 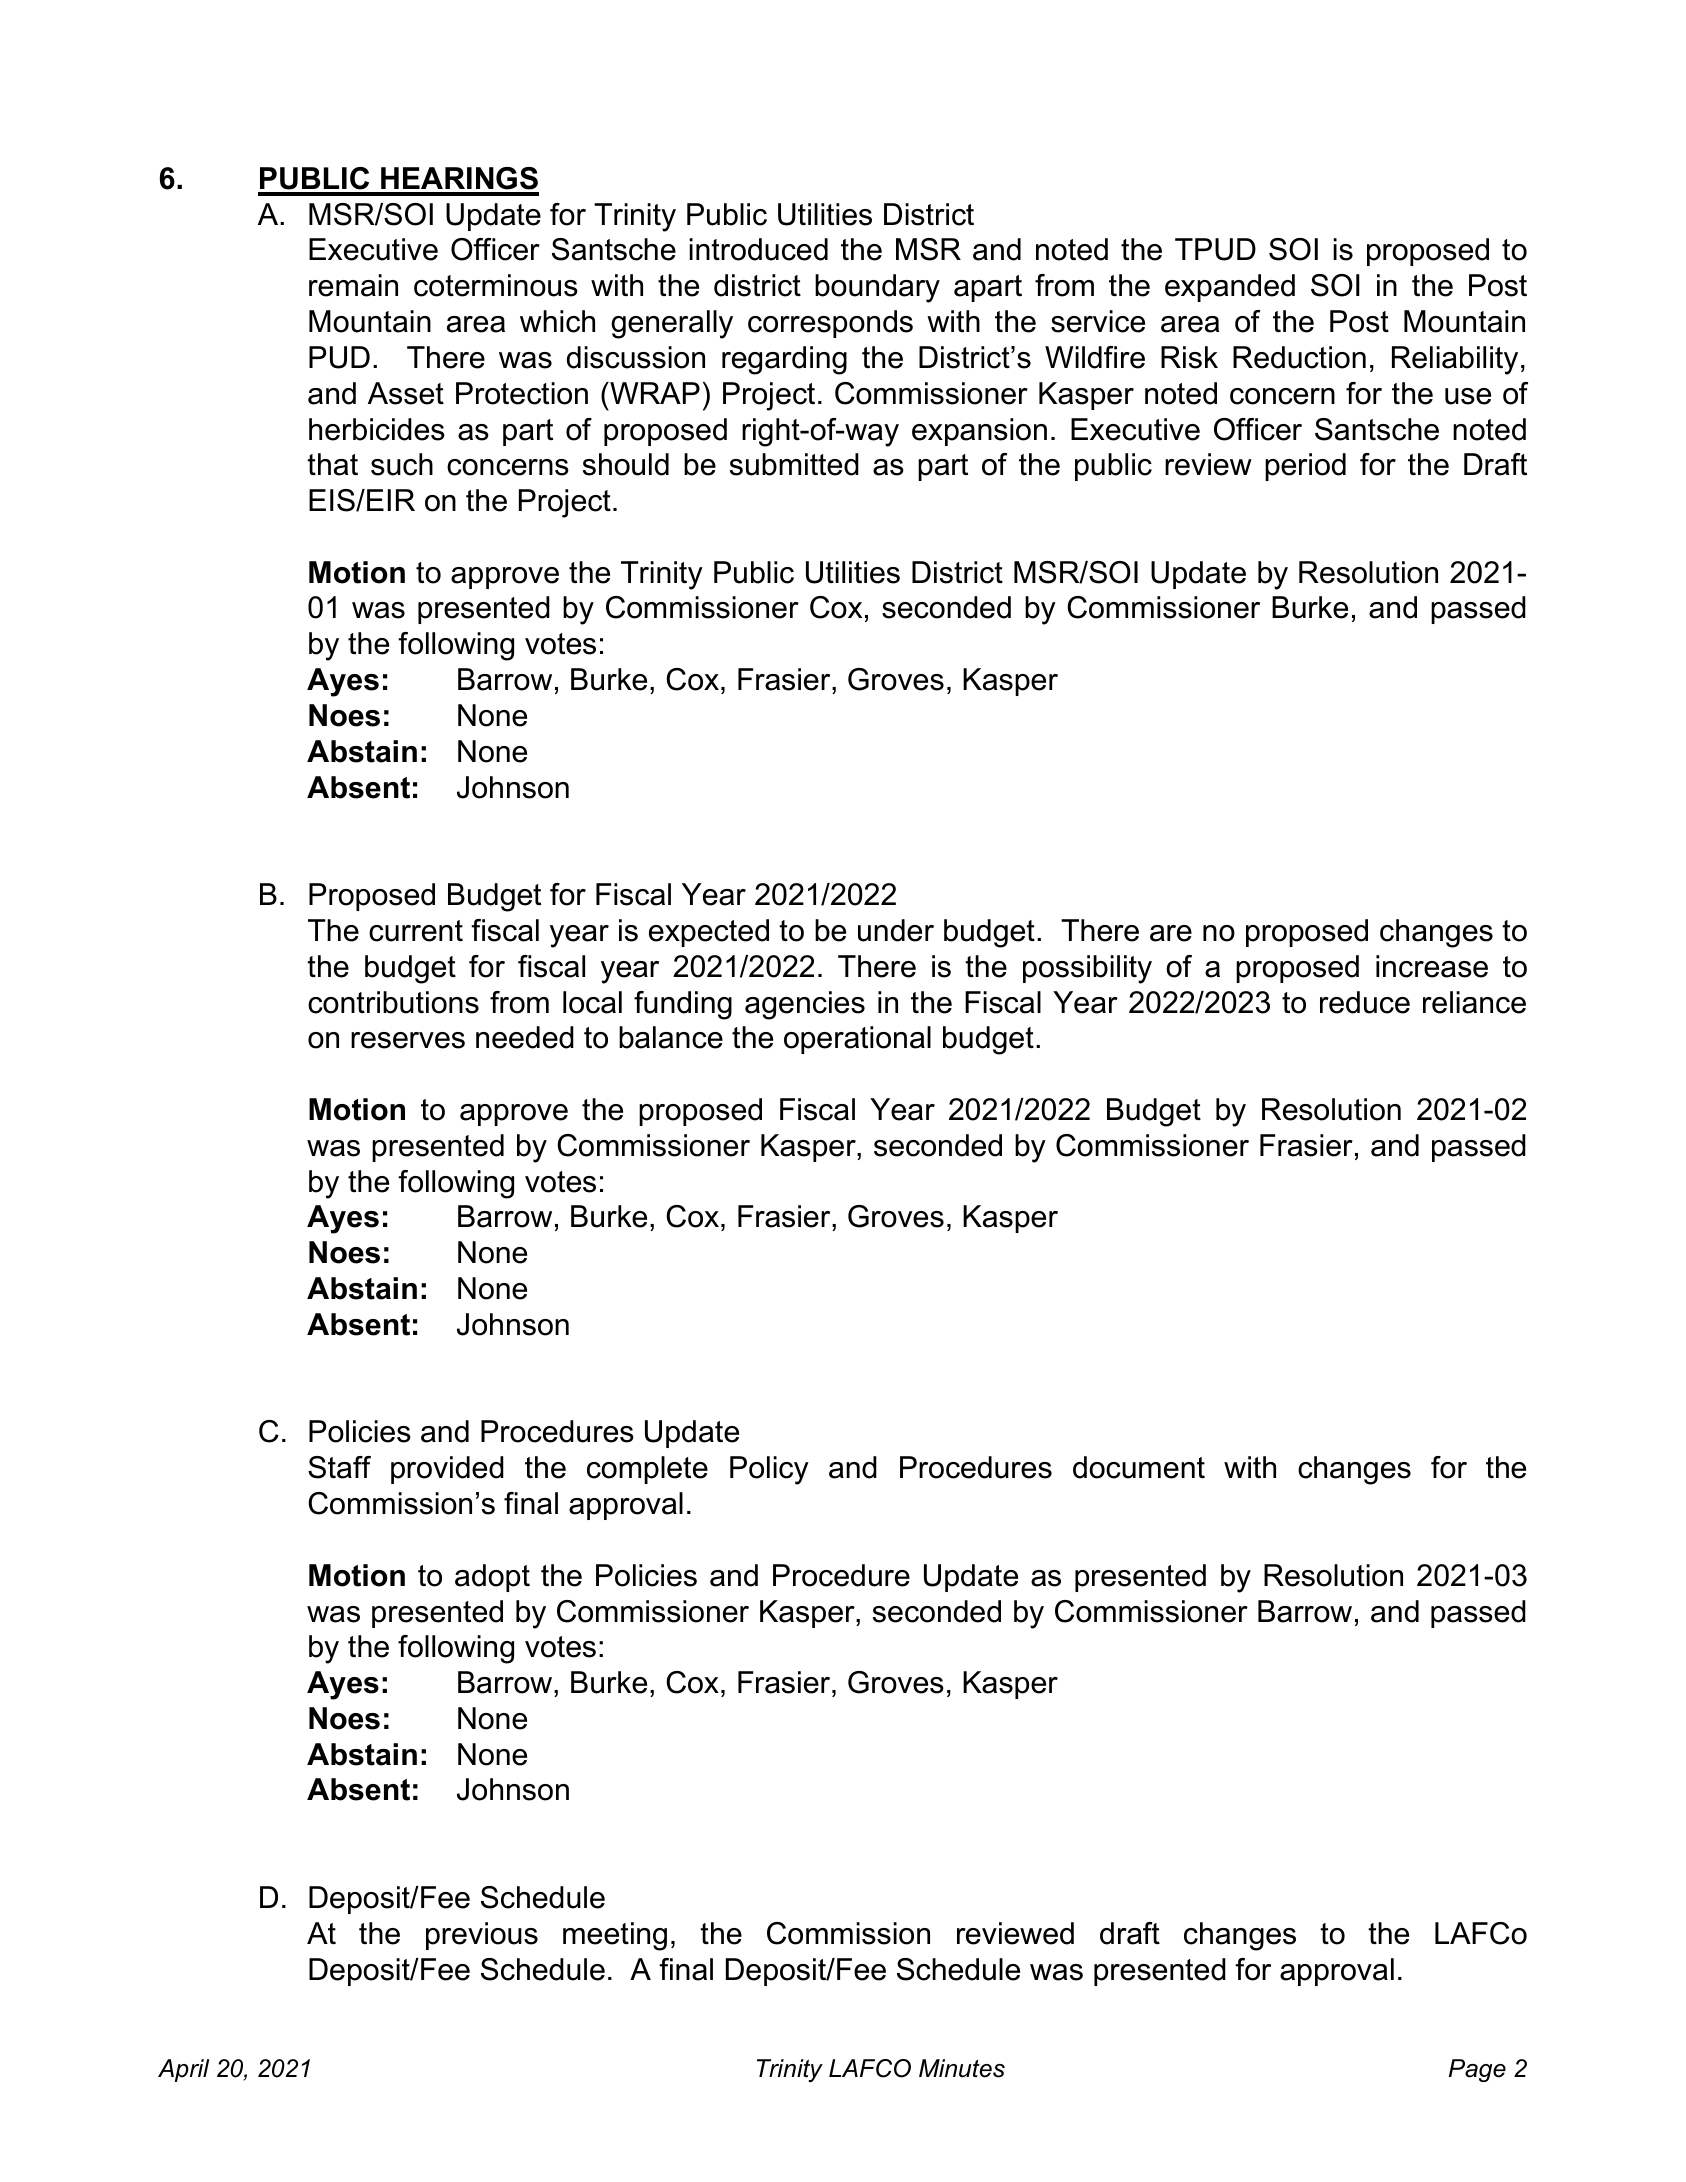 What do you see at coordinates (393, 1002) in the screenshot?
I see `contributions` at bounding box center [393, 1002].
